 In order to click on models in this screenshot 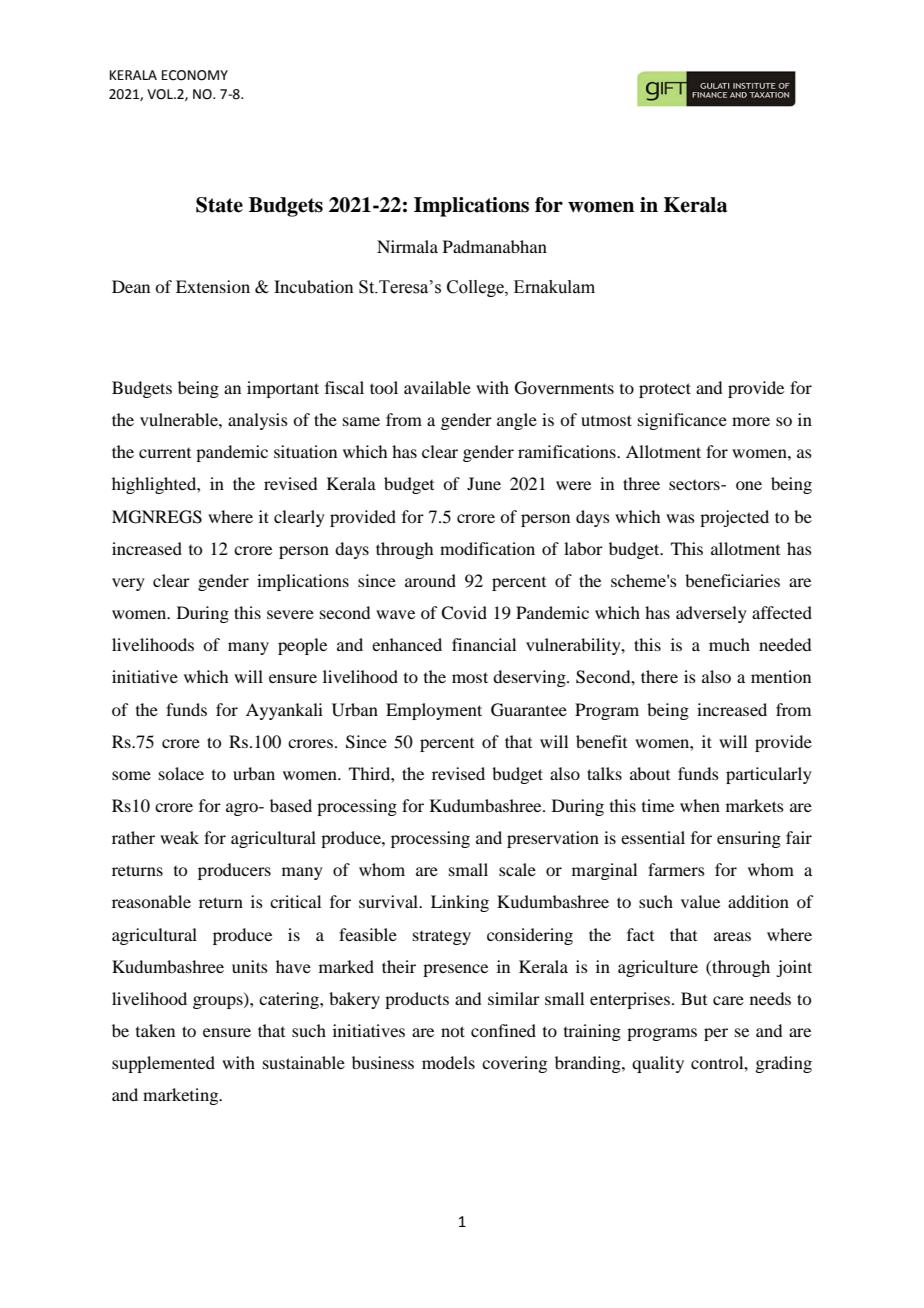, I will do `click(448, 1062)`.
